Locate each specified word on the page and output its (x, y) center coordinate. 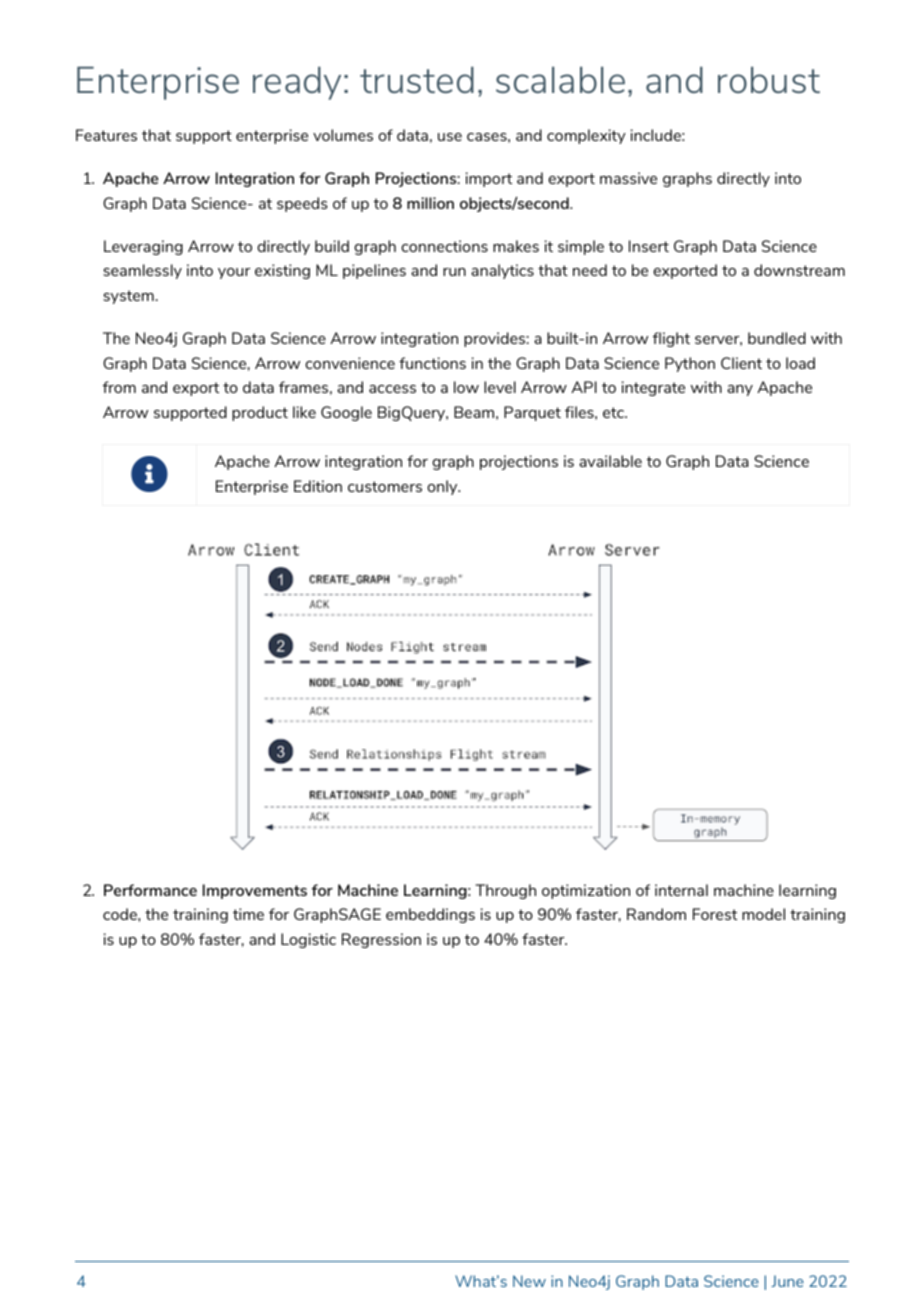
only (443, 487)
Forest (715, 914)
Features (106, 135)
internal (681, 890)
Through (505, 891)
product (260, 413)
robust (769, 79)
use (450, 137)
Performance (150, 890)
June (787, 1281)
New (529, 1281)
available (610, 461)
